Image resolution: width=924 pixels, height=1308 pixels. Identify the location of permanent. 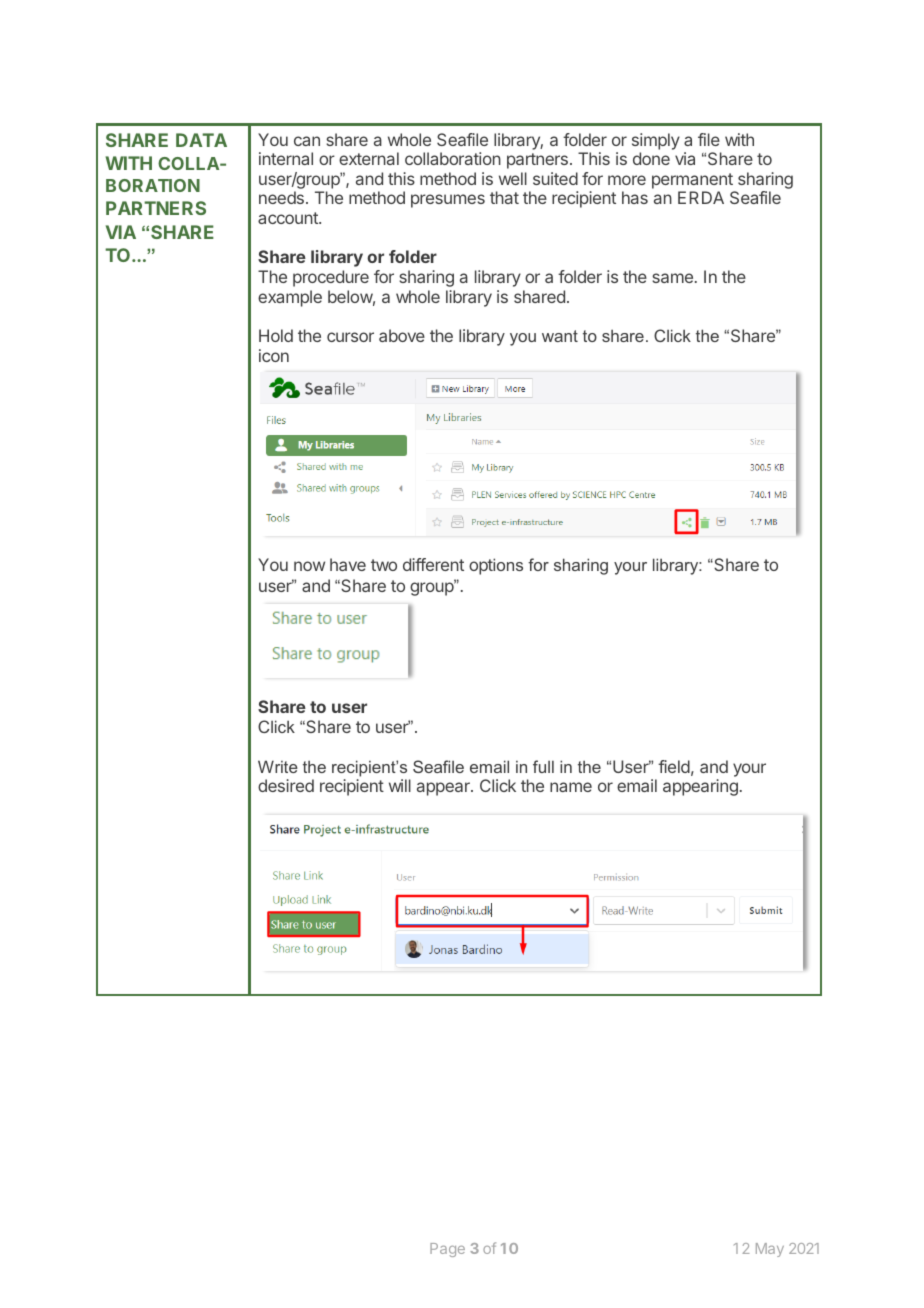
(692, 181).
